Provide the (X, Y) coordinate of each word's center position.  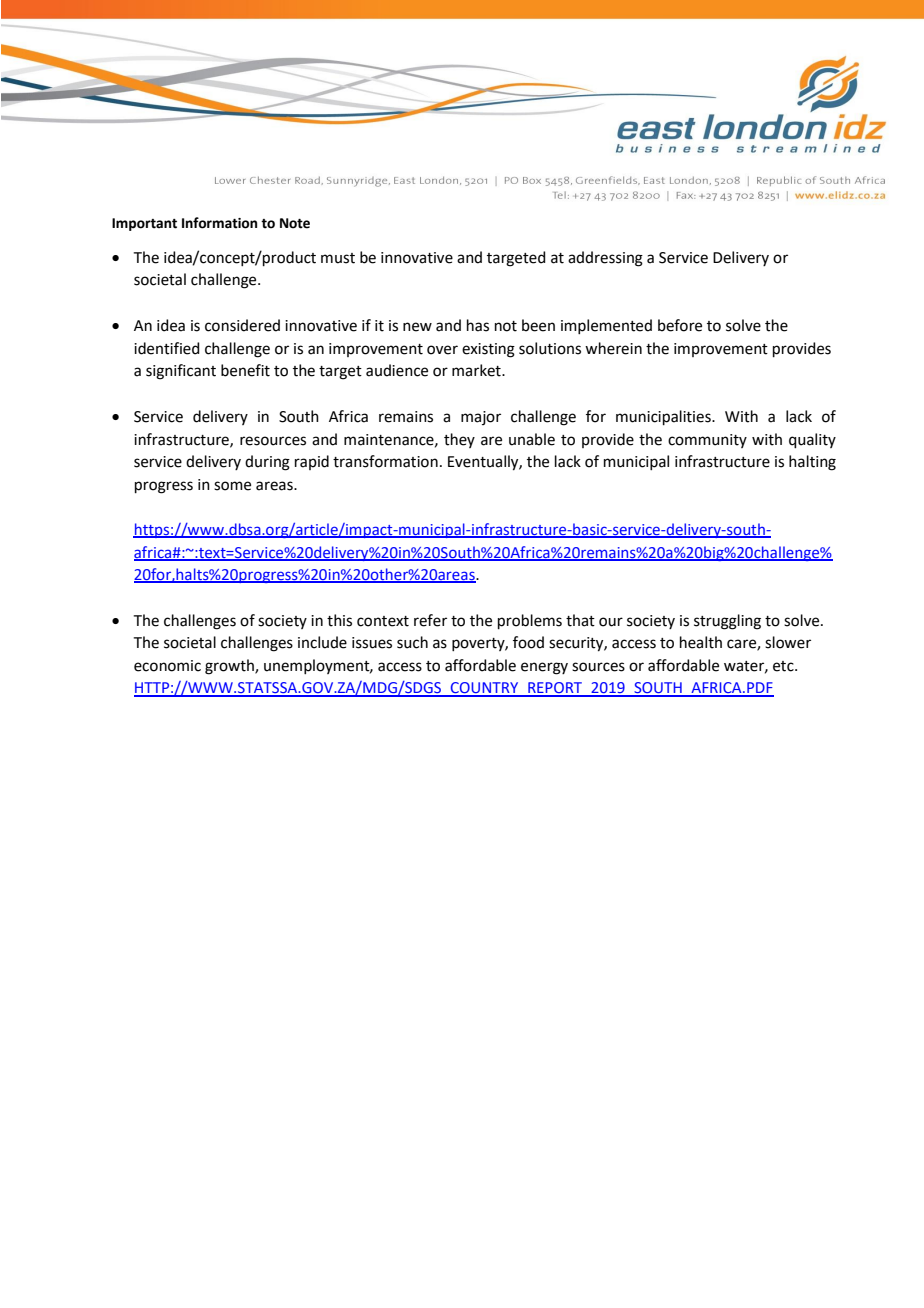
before (680, 325)
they (459, 440)
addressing (605, 259)
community (707, 441)
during (267, 463)
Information (219, 223)
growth (230, 667)
